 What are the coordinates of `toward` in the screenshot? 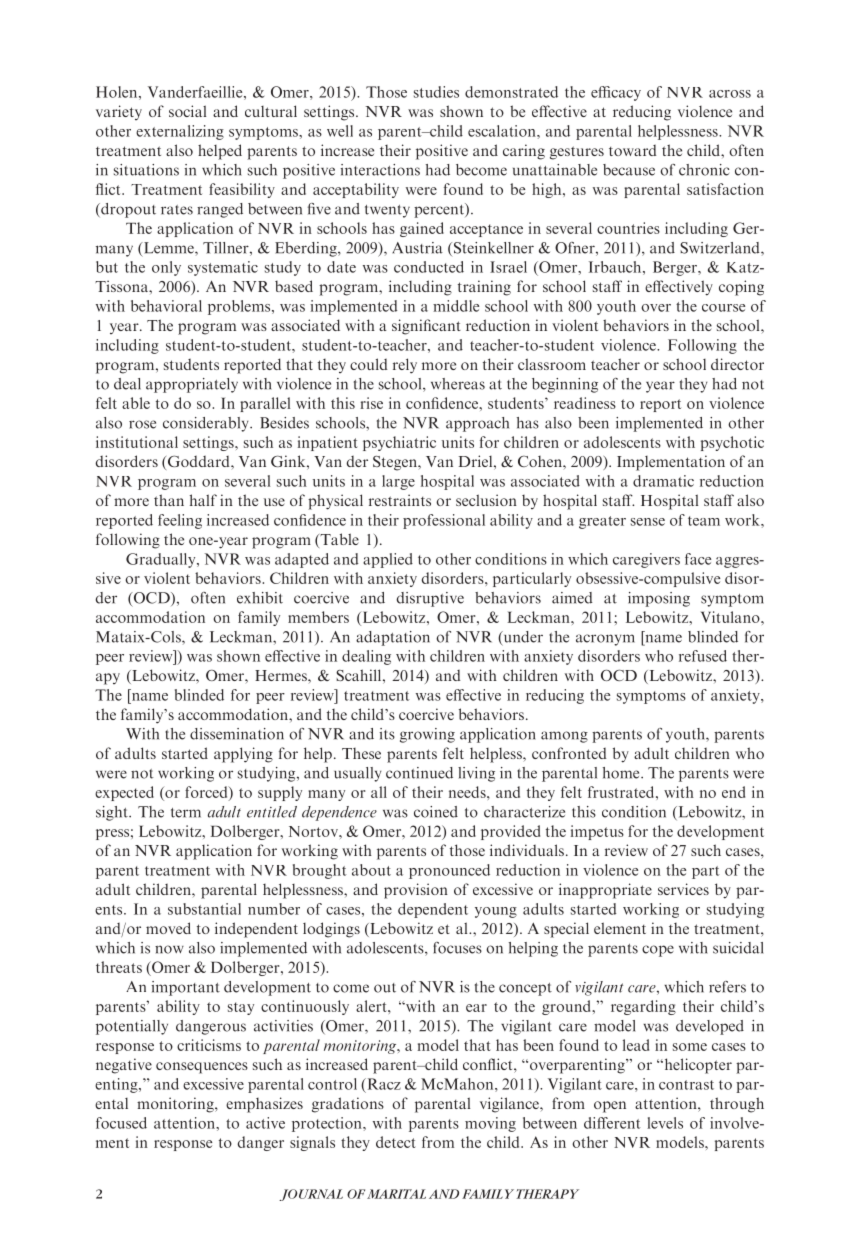 It's located at (633, 150).
